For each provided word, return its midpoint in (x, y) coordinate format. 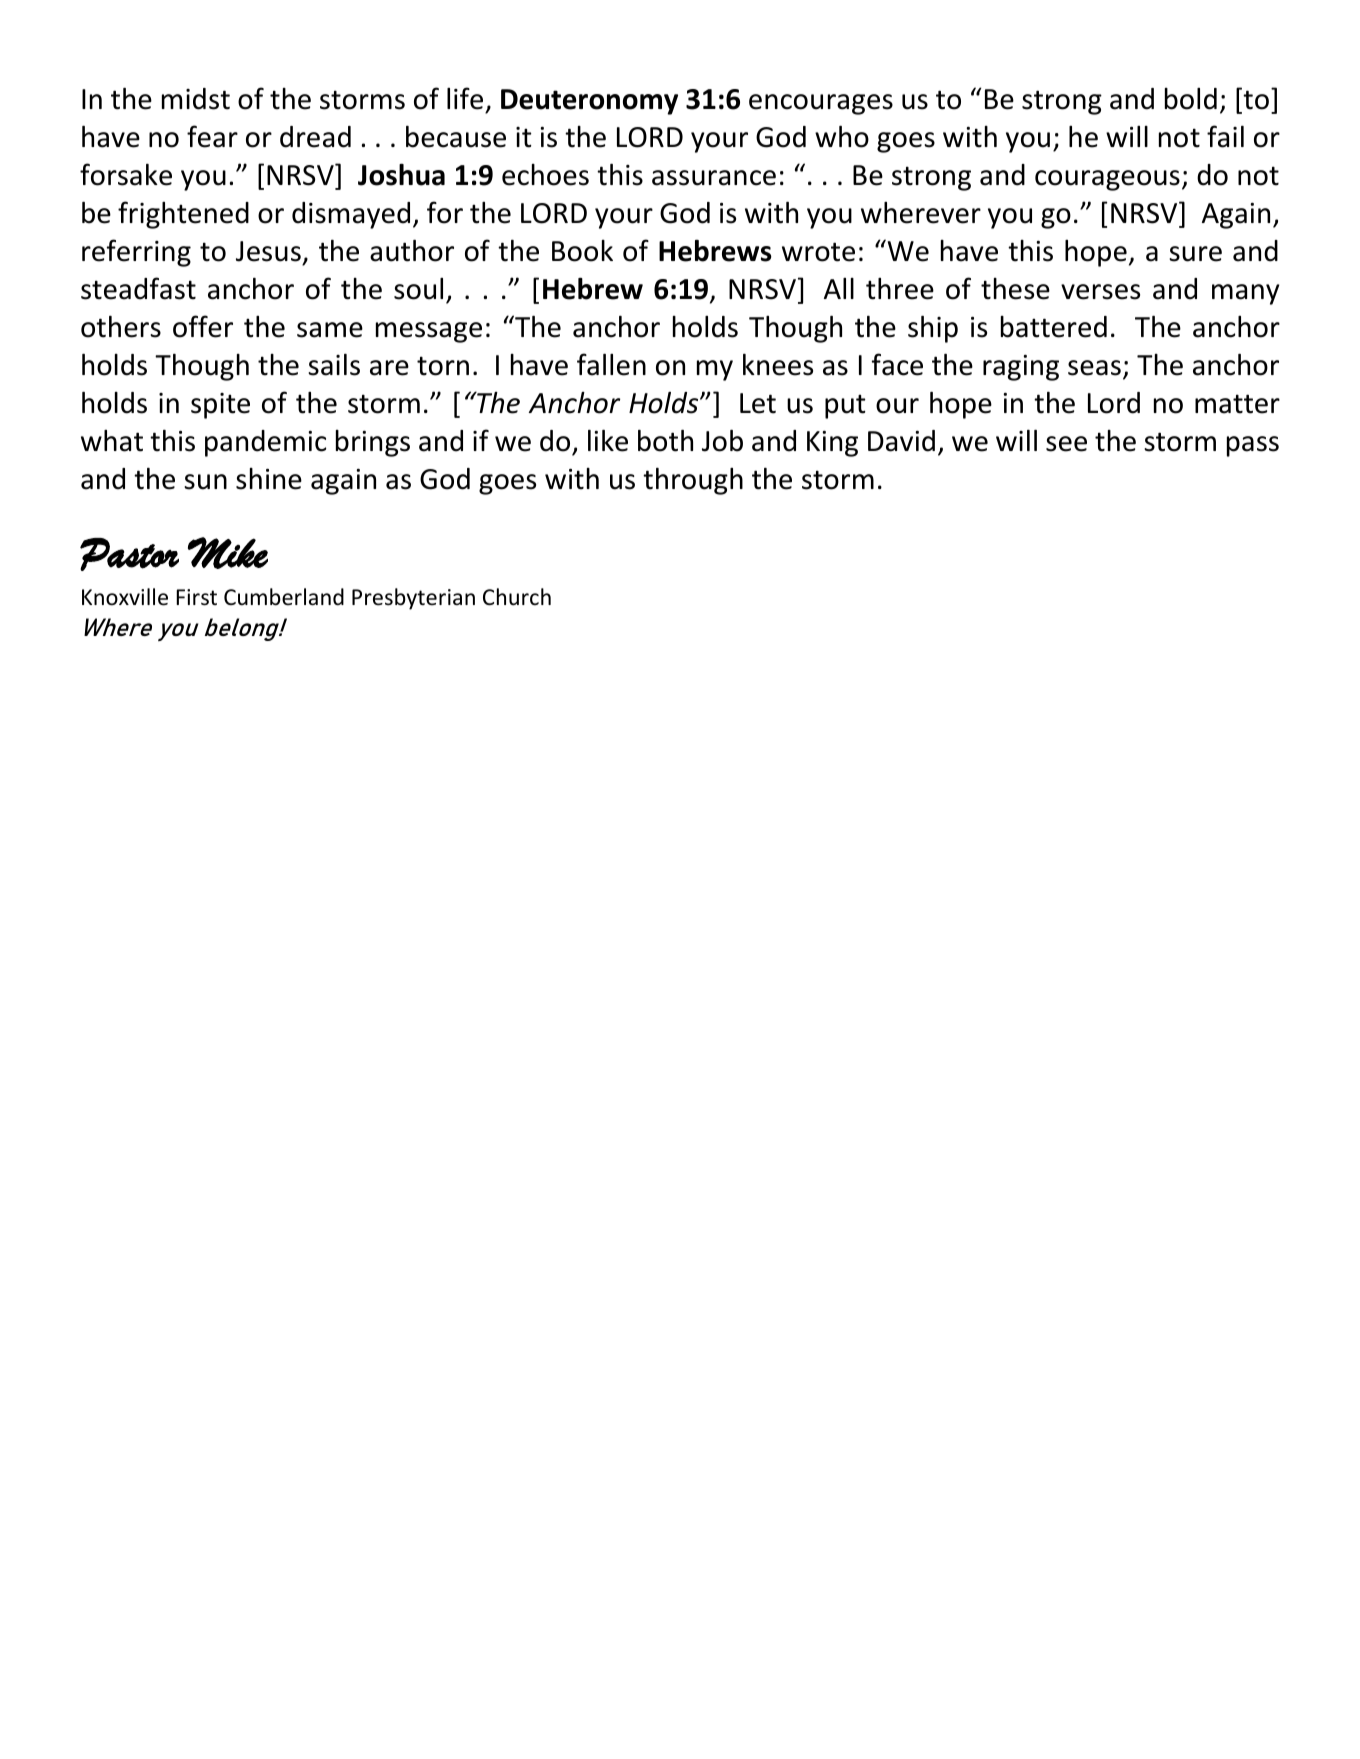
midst (196, 99)
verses (1100, 292)
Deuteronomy (589, 102)
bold (1191, 99)
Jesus (268, 251)
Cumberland (284, 597)
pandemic (265, 443)
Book (582, 251)
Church (517, 597)
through (693, 481)
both (665, 441)
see (1066, 444)
